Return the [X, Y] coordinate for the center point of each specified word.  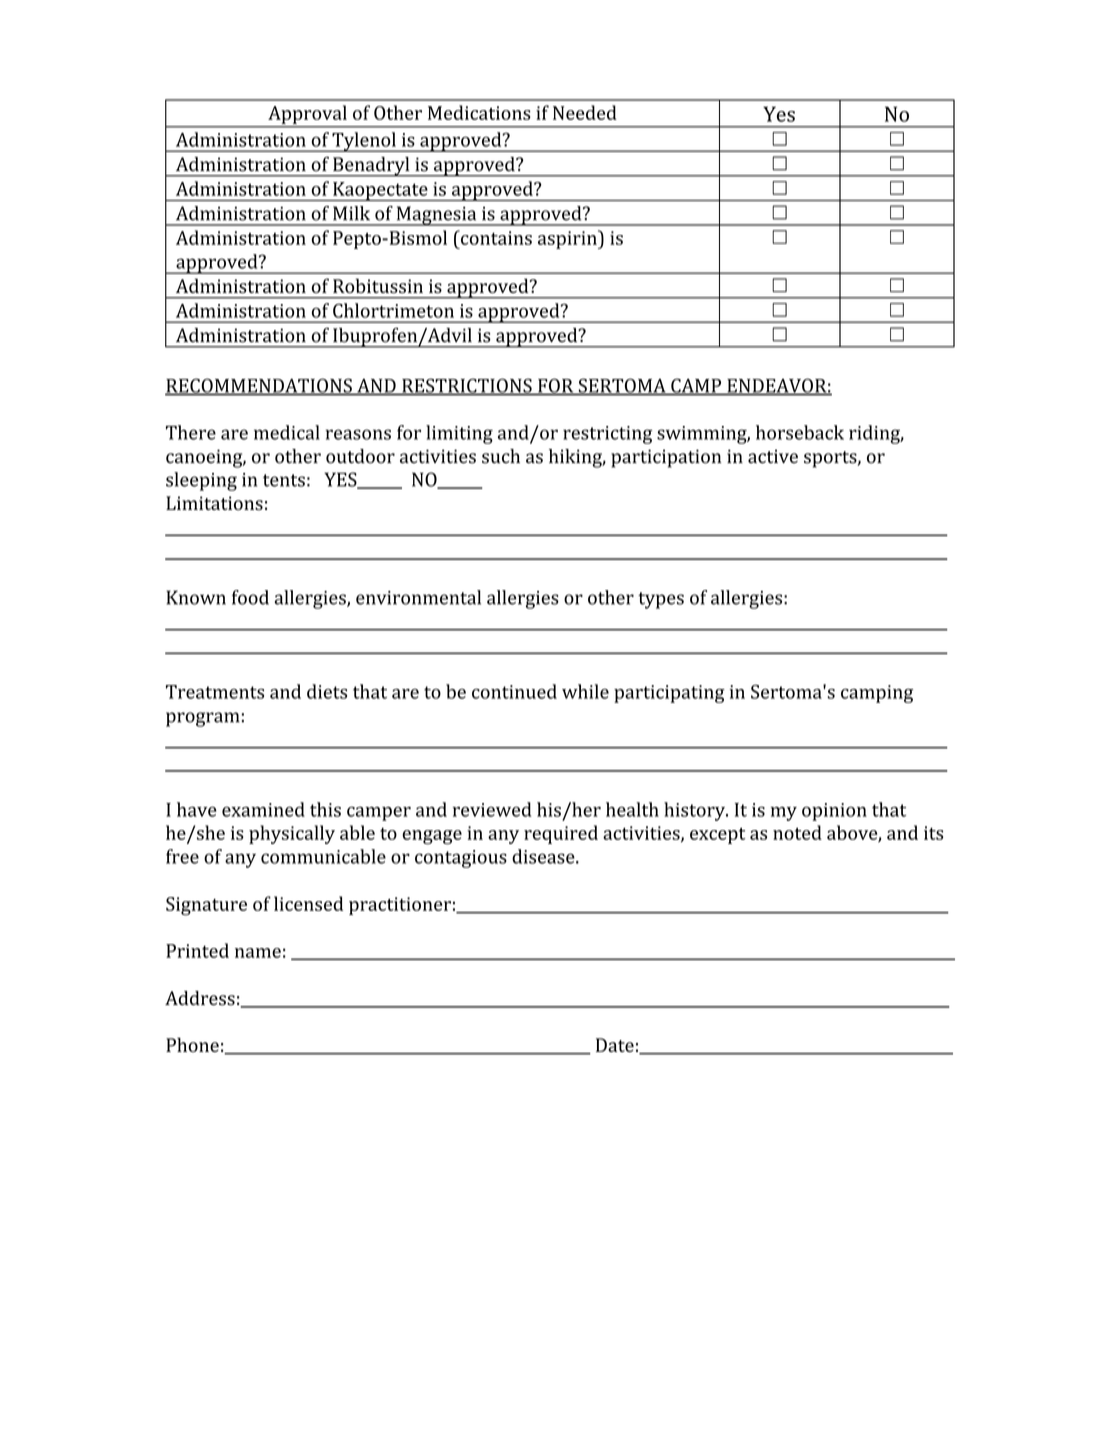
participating [669, 694]
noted [797, 832]
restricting [607, 435]
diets [327, 691]
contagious [461, 859]
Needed [585, 112]
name [258, 953]
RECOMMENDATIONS [259, 386]
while [585, 691]
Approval [308, 114]
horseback [800, 432]
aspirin [568, 239]
